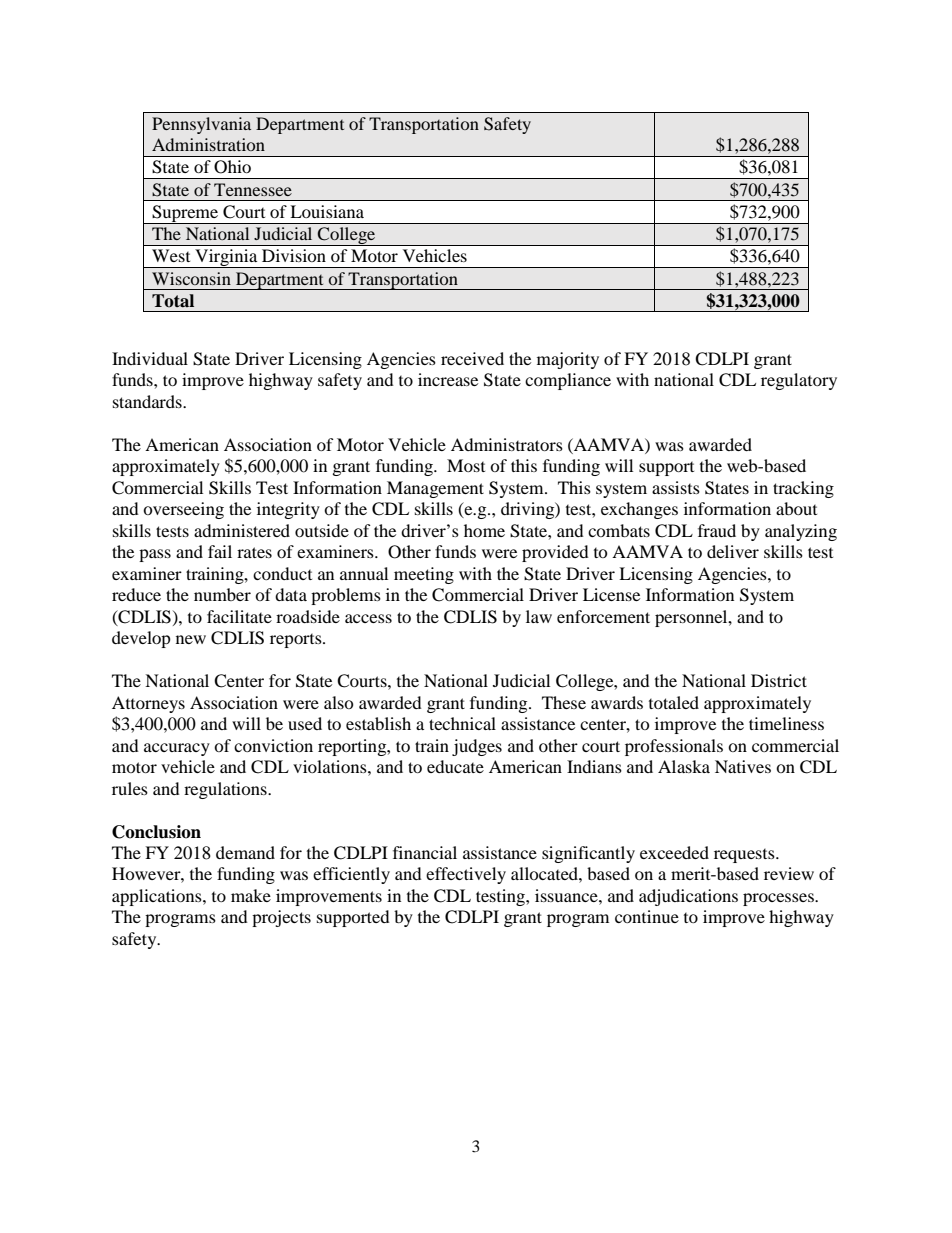  I want to click on majority, so click(568, 360).
